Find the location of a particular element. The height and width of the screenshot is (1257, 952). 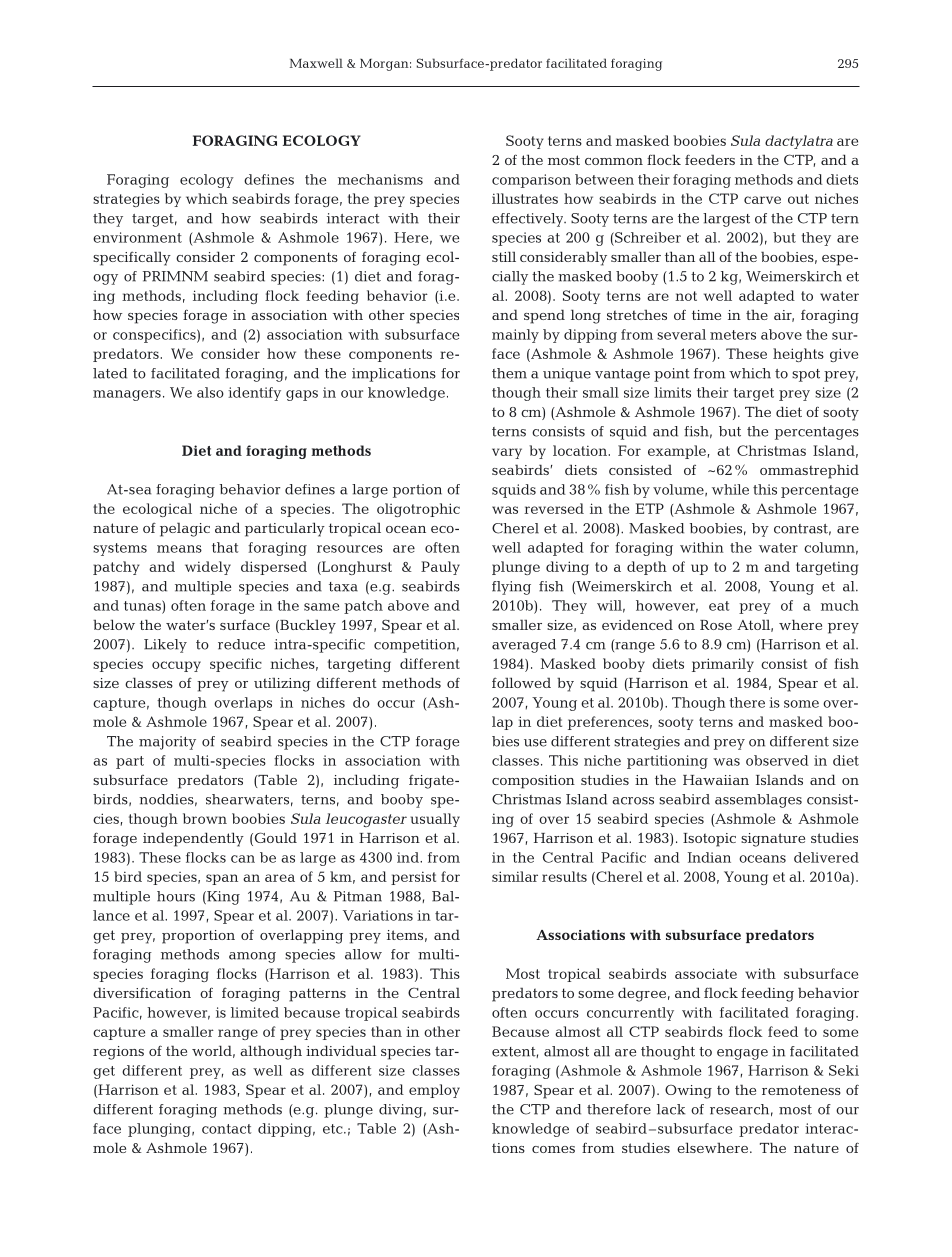

similar is located at coordinates (515, 876).
